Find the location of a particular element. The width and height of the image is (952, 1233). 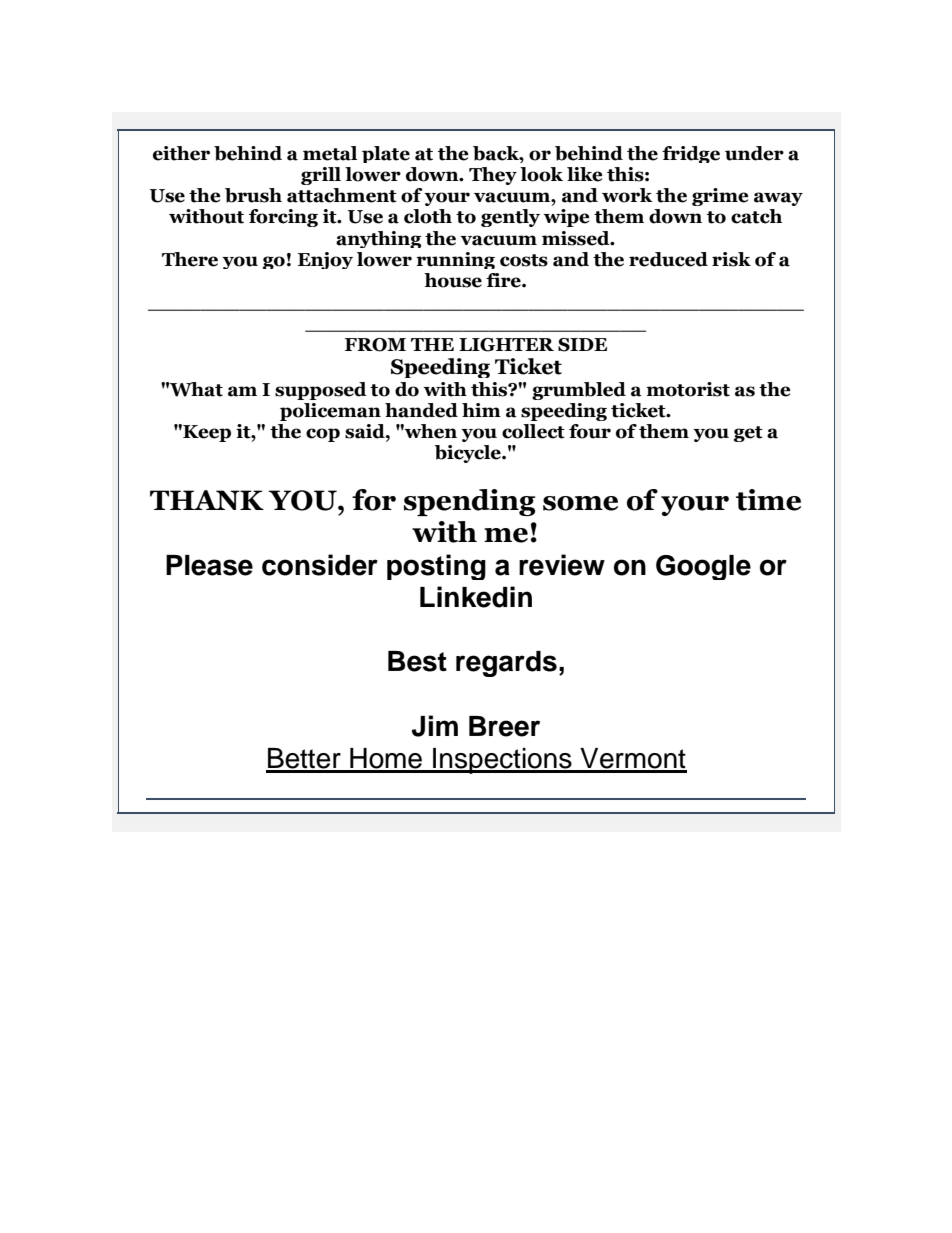

LIGHTER is located at coordinates (506, 345).
